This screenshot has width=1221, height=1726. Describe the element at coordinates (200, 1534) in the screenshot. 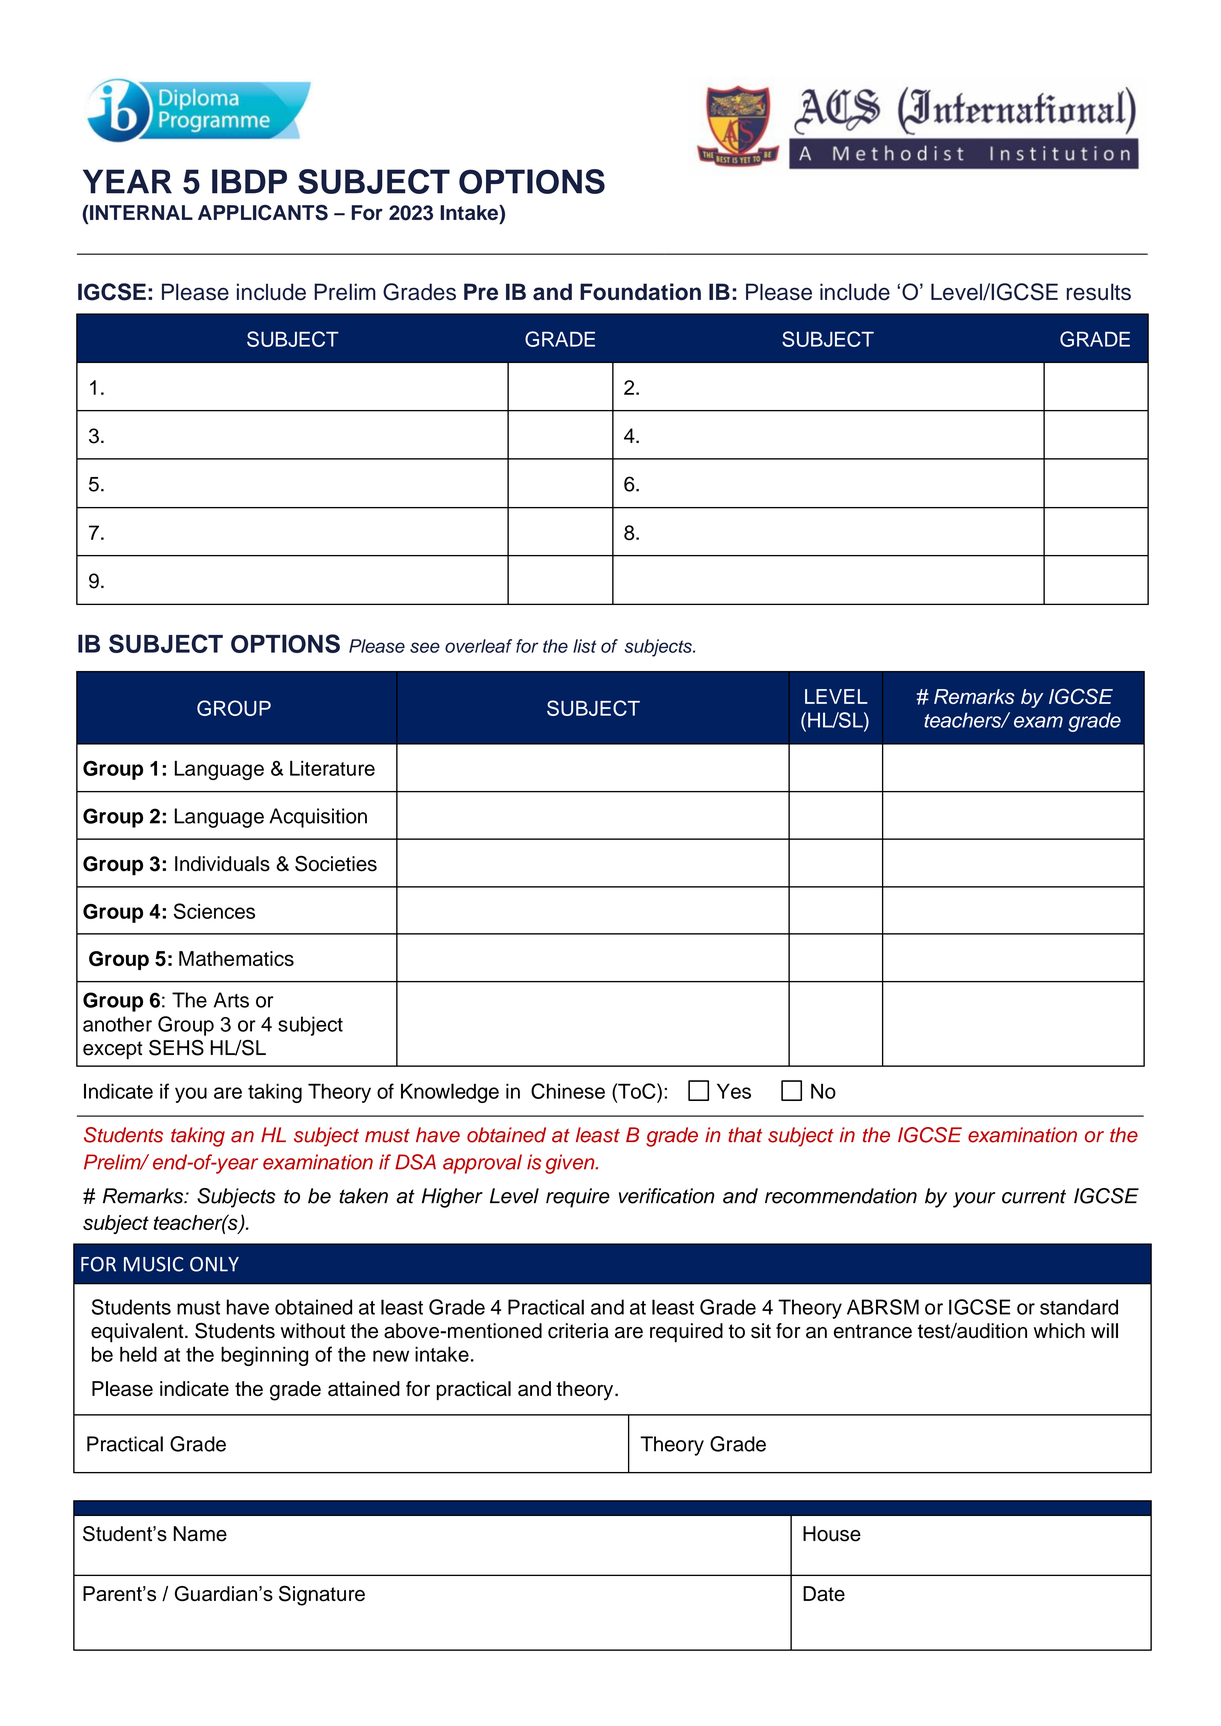

I see `Name` at that location.
